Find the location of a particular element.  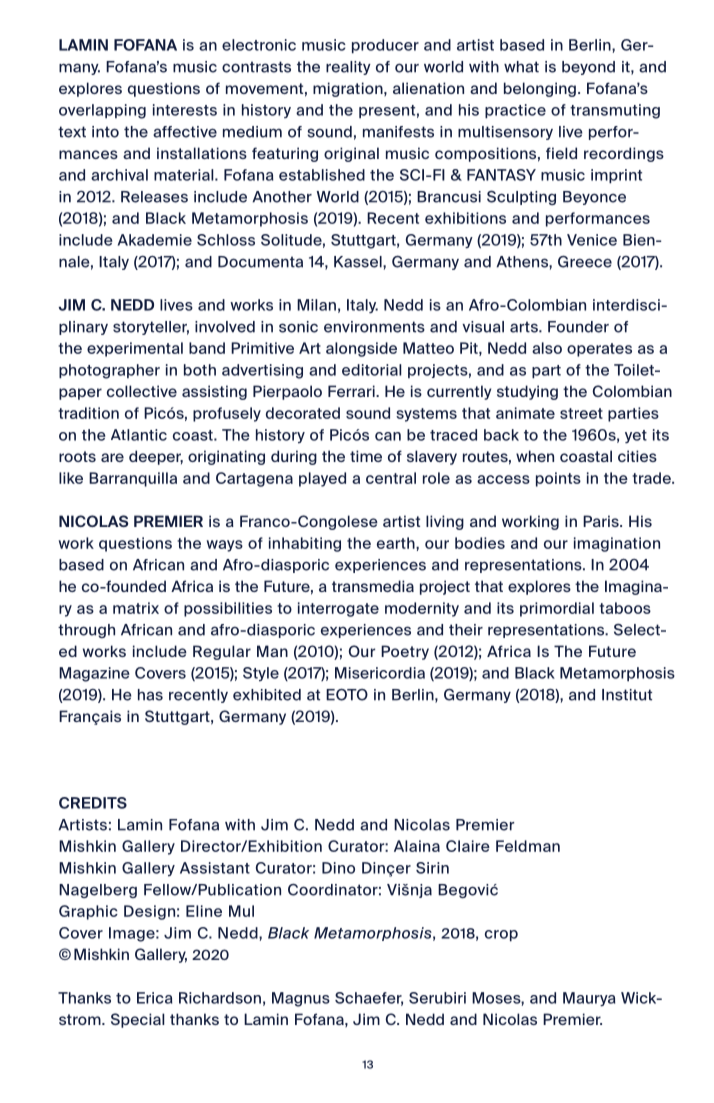

Schaefer is located at coordinates (369, 999).
